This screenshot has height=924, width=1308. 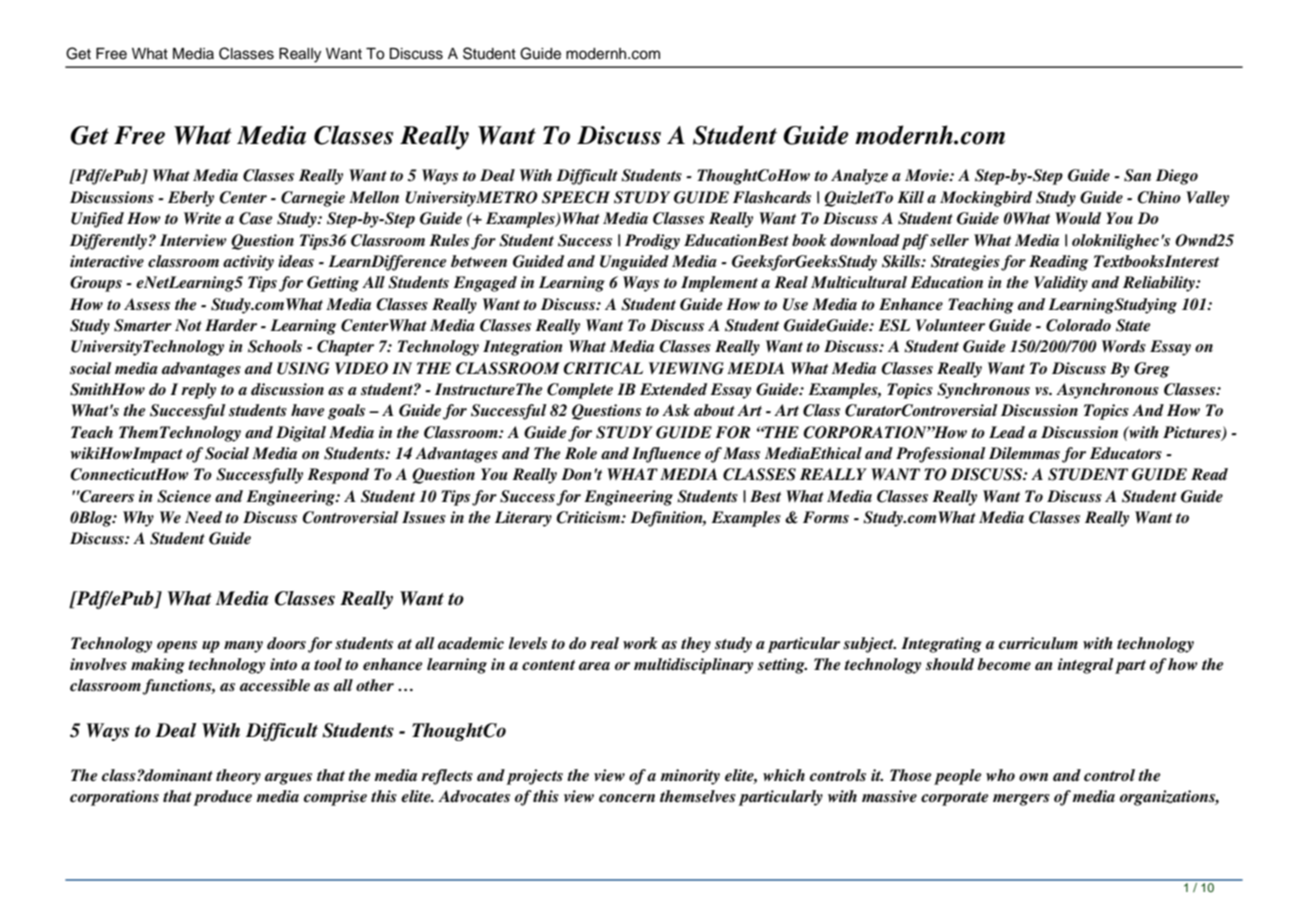 What do you see at coordinates (690, 777) in the screenshot?
I see `minority` at bounding box center [690, 777].
